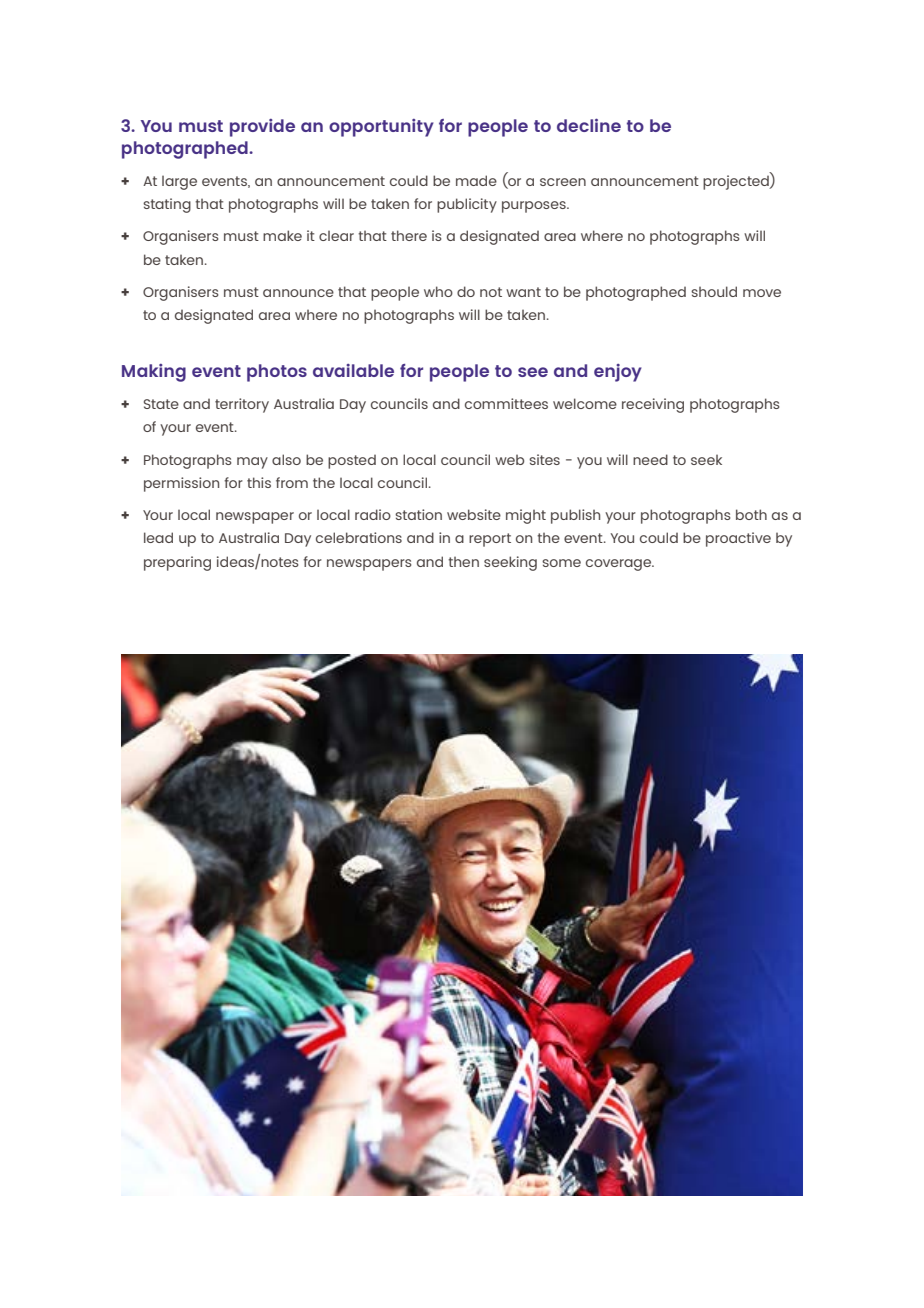 The width and height of the page is (924, 1308). What do you see at coordinates (381, 128) in the page?
I see `opportunity` at bounding box center [381, 128].
